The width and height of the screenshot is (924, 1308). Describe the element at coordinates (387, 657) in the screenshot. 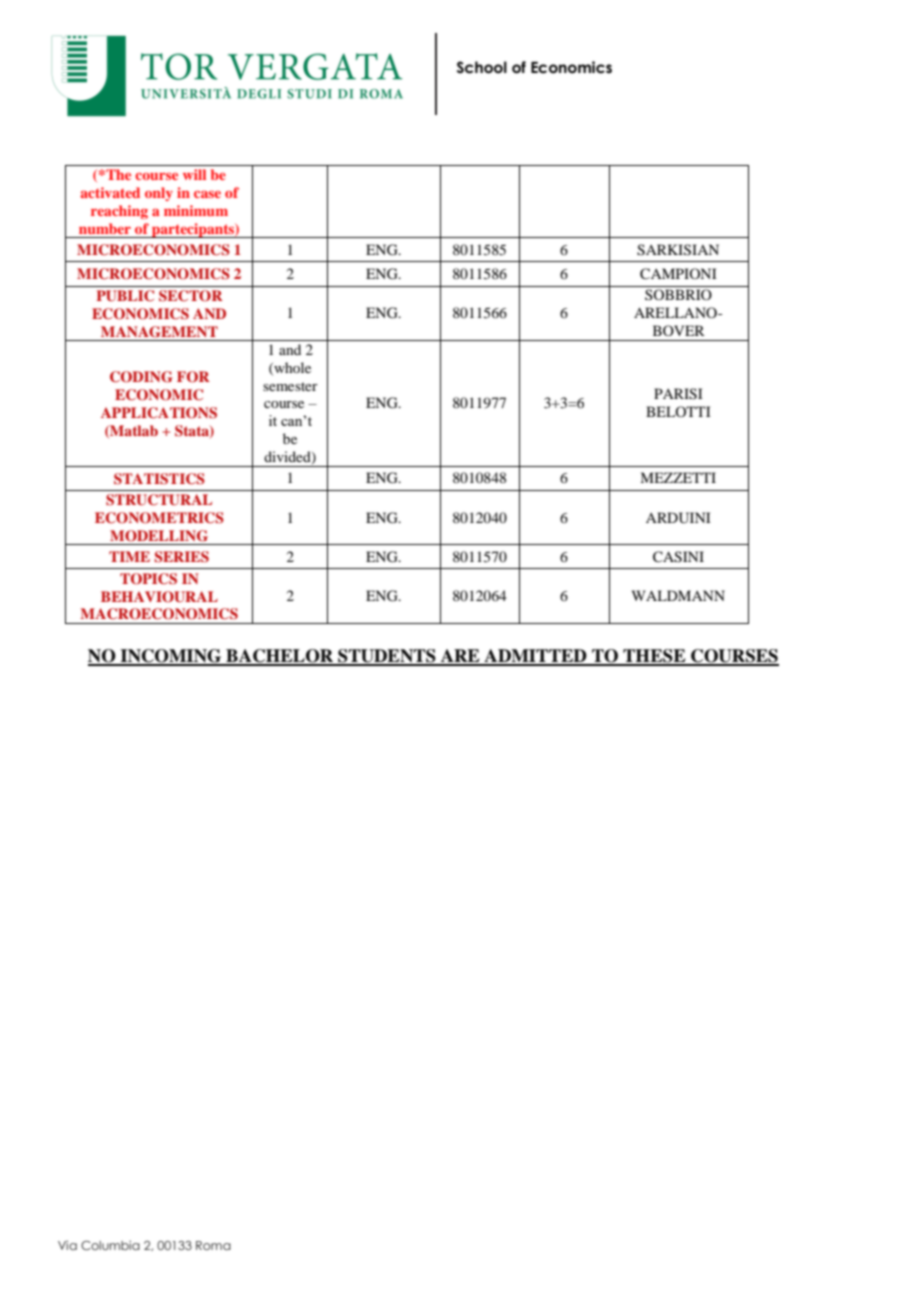

I see `STUDENTS` at that location.
